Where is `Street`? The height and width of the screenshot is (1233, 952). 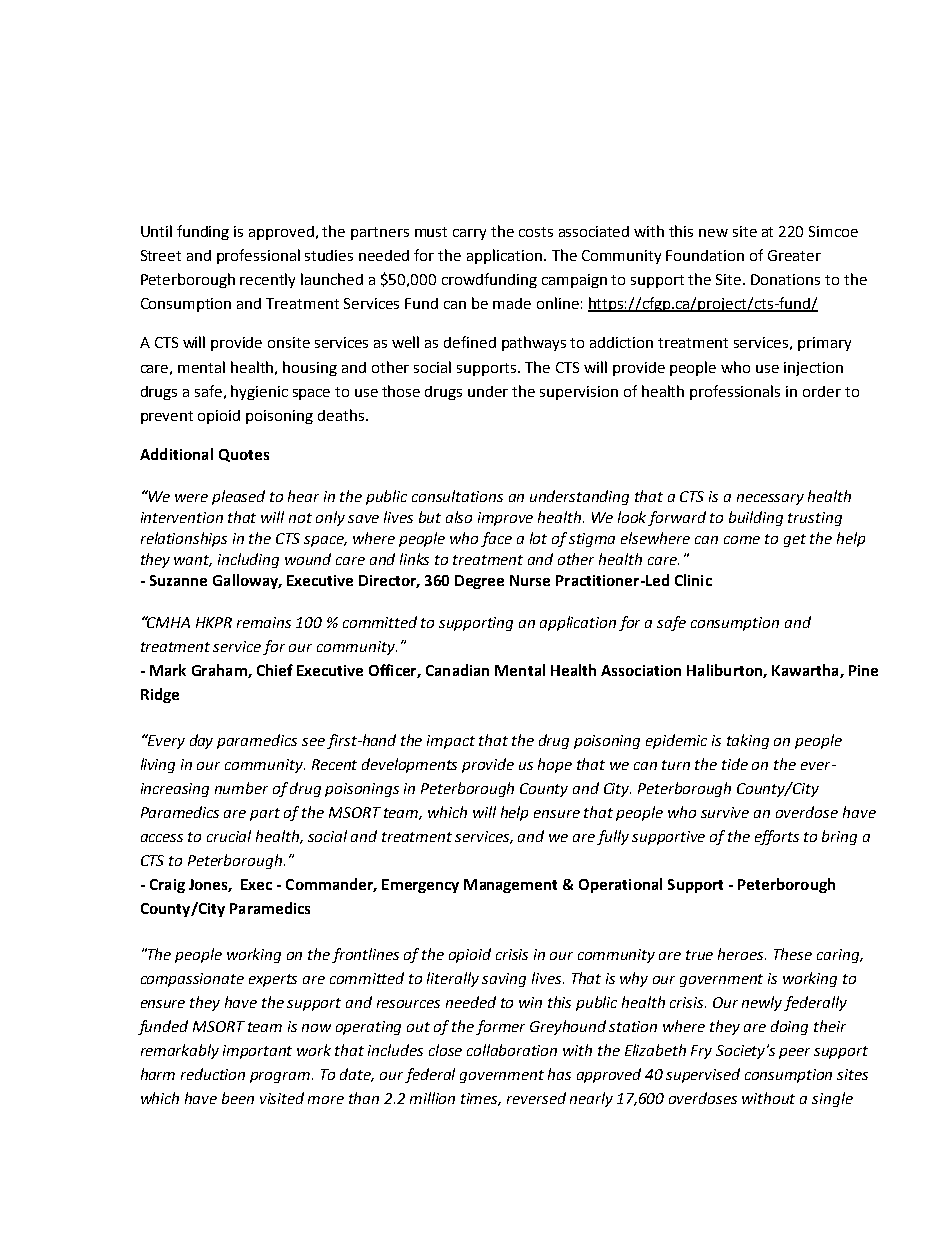 Street is located at coordinates (161, 255).
